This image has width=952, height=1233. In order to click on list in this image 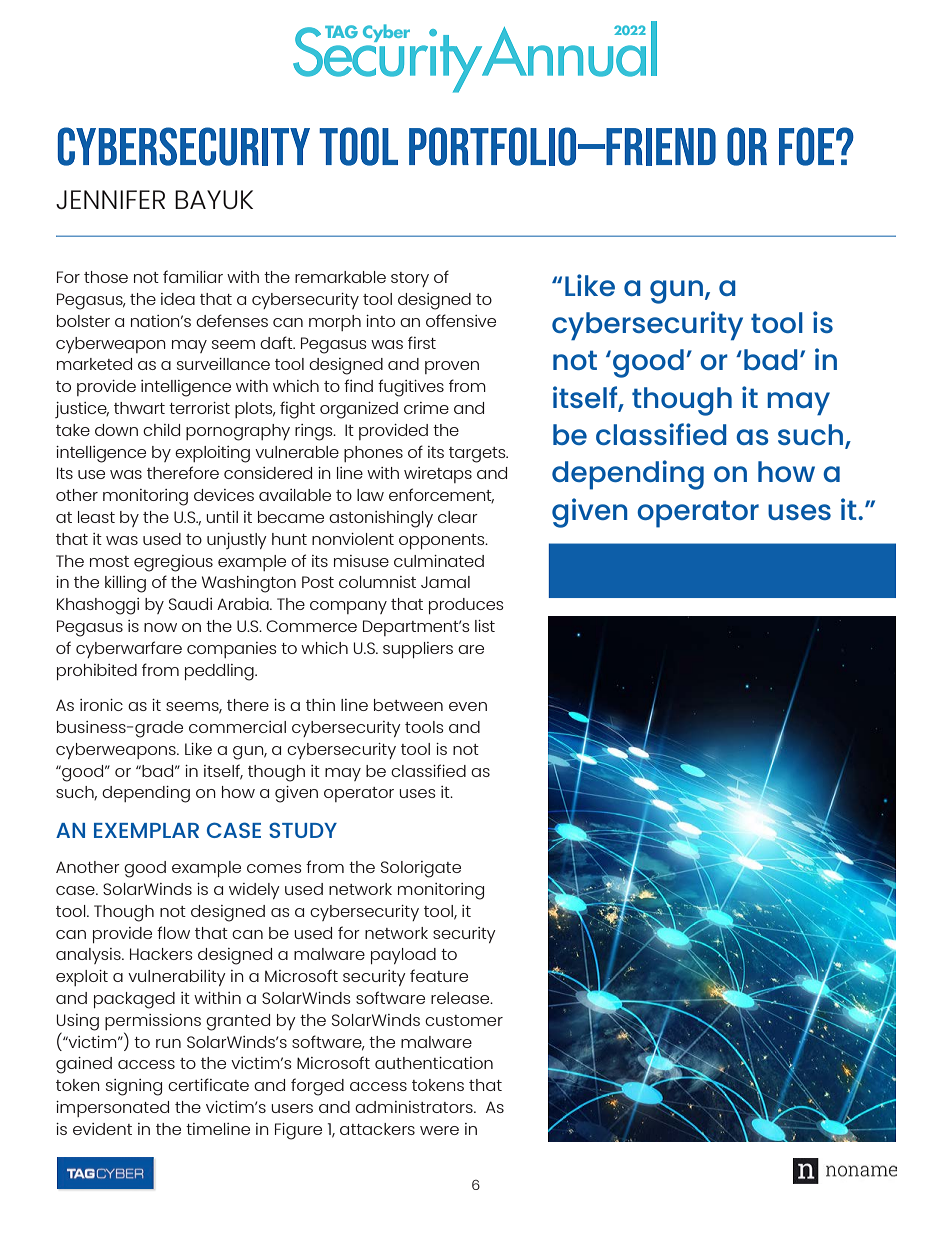, I will do `click(485, 626)`.
